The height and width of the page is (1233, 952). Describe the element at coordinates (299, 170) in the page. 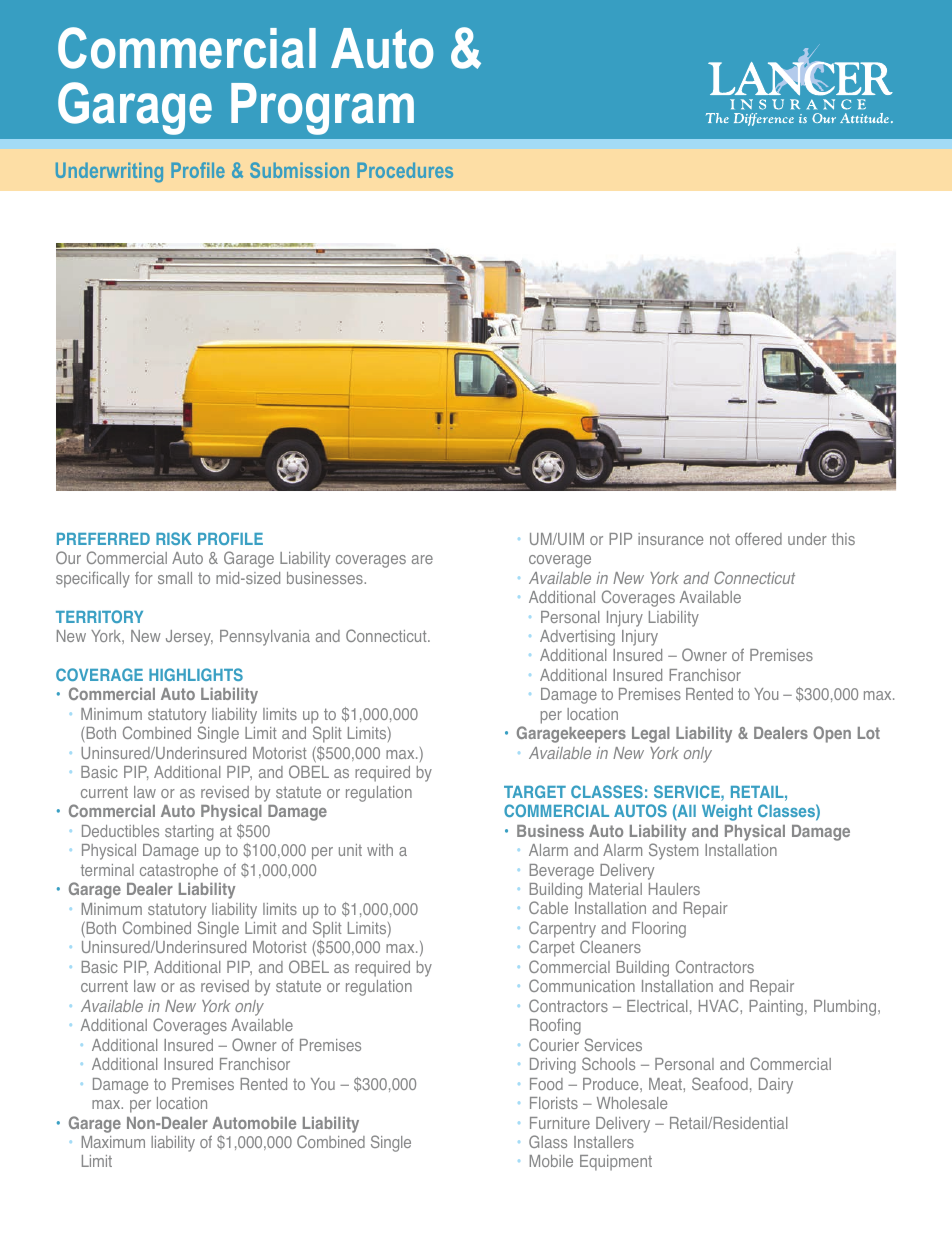

I see `Submission` at that location.
